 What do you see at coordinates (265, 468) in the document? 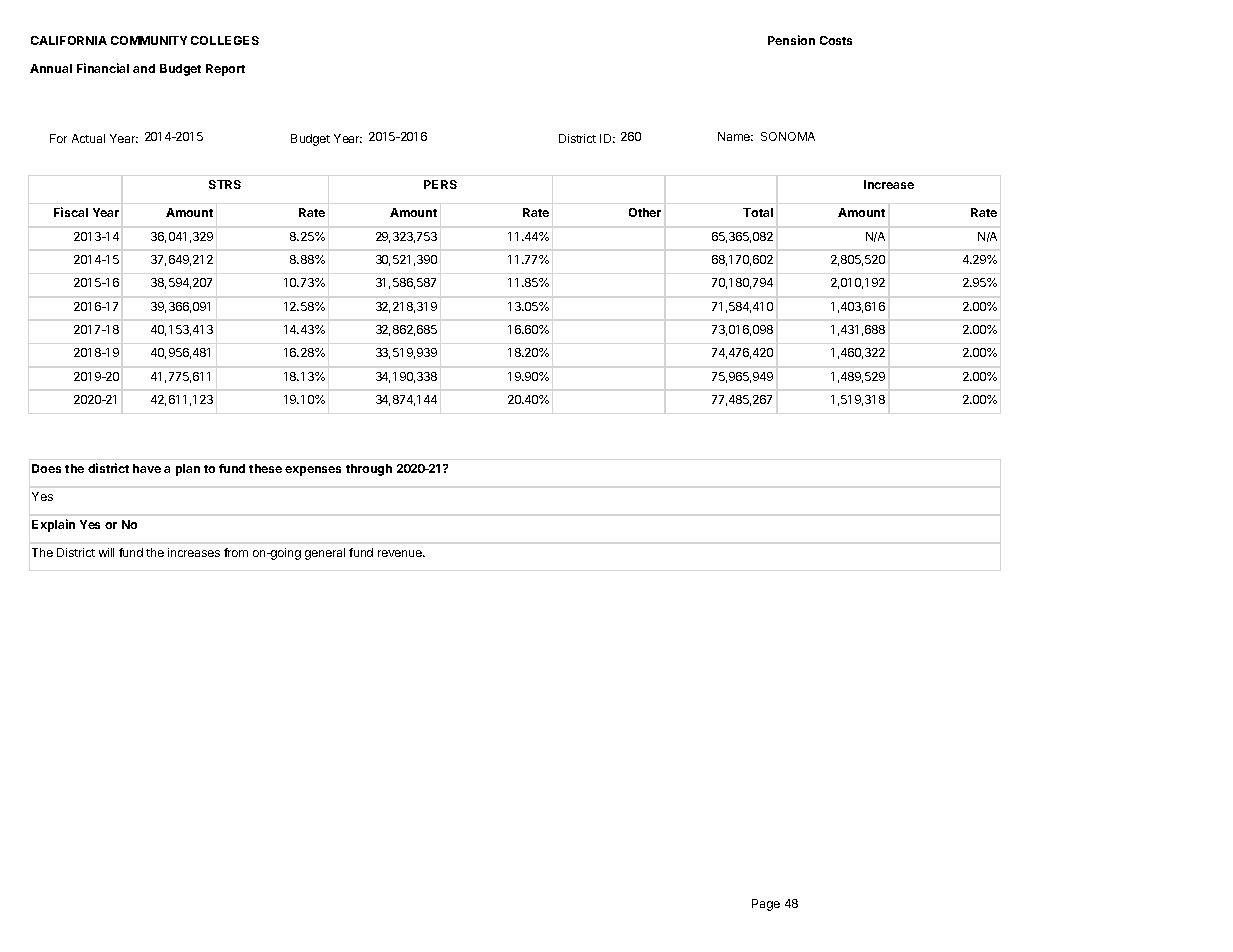
I see `these` at bounding box center [265, 468].
